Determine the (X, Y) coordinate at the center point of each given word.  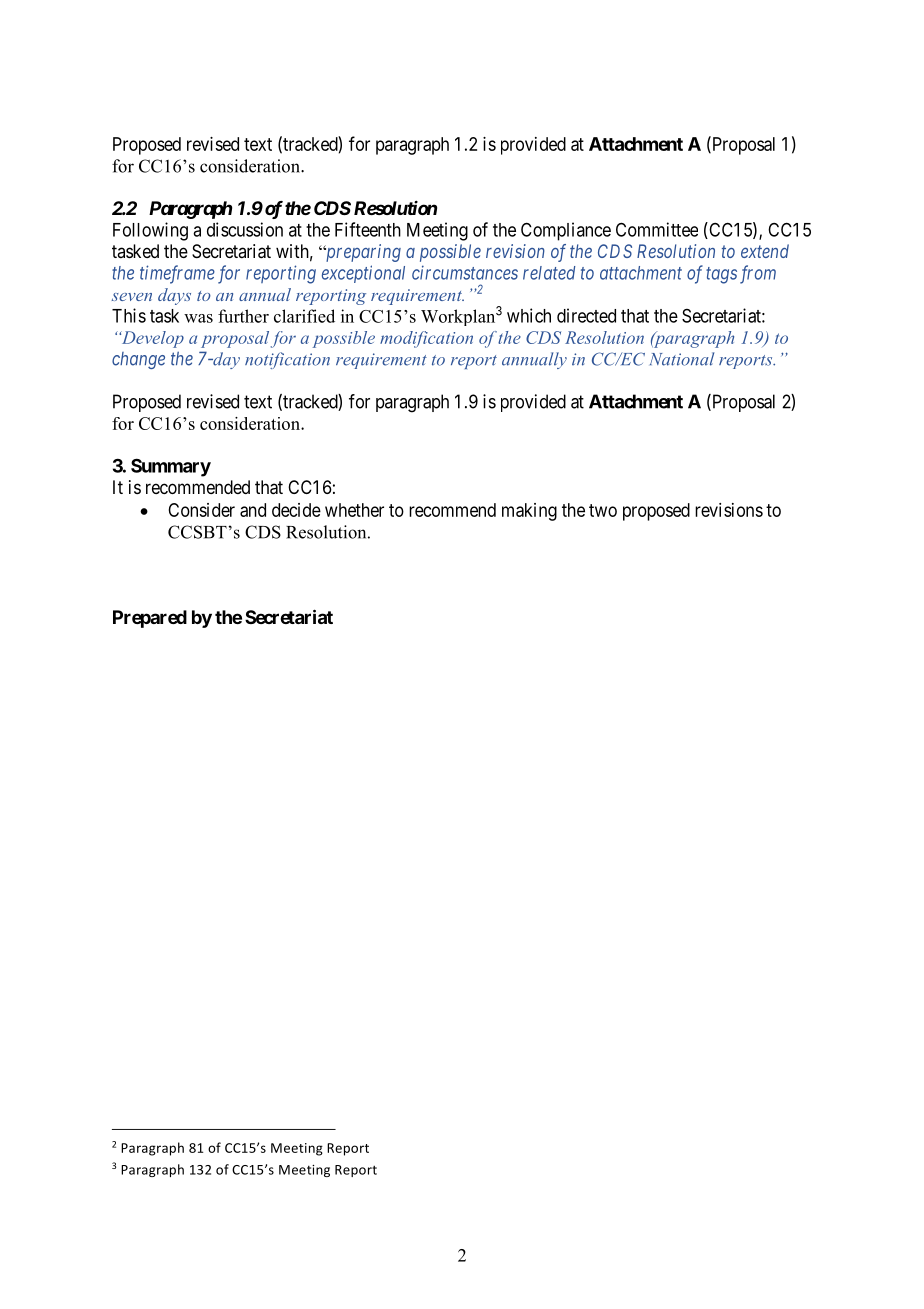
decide (296, 510)
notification (287, 360)
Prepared (150, 619)
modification (426, 339)
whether (354, 510)
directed (586, 315)
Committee (657, 229)
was (198, 318)
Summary (171, 467)
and (253, 510)
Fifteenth (368, 229)
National (682, 359)
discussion (245, 229)
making (529, 512)
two (603, 510)
